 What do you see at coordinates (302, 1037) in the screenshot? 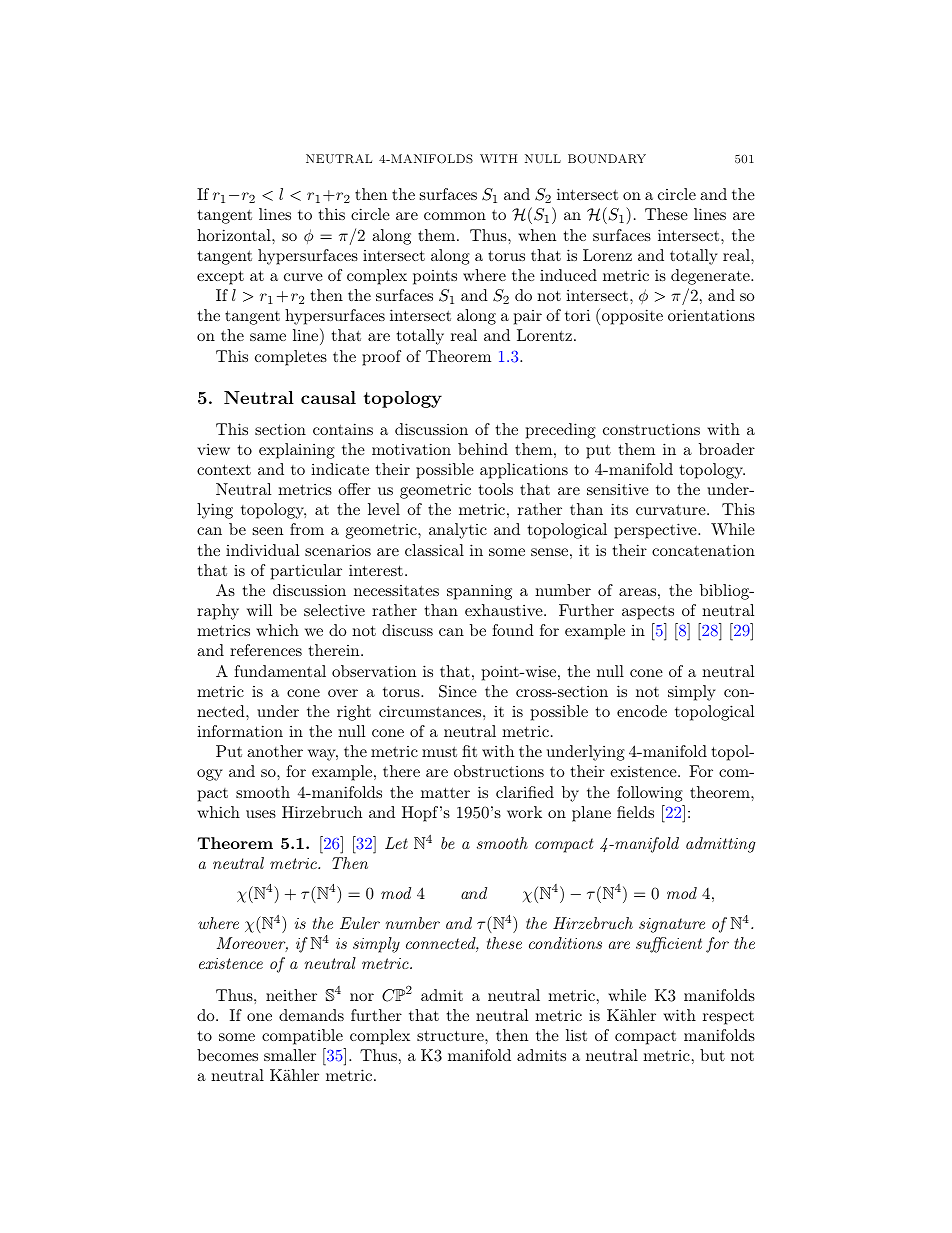
I see `compatible` at bounding box center [302, 1037].
